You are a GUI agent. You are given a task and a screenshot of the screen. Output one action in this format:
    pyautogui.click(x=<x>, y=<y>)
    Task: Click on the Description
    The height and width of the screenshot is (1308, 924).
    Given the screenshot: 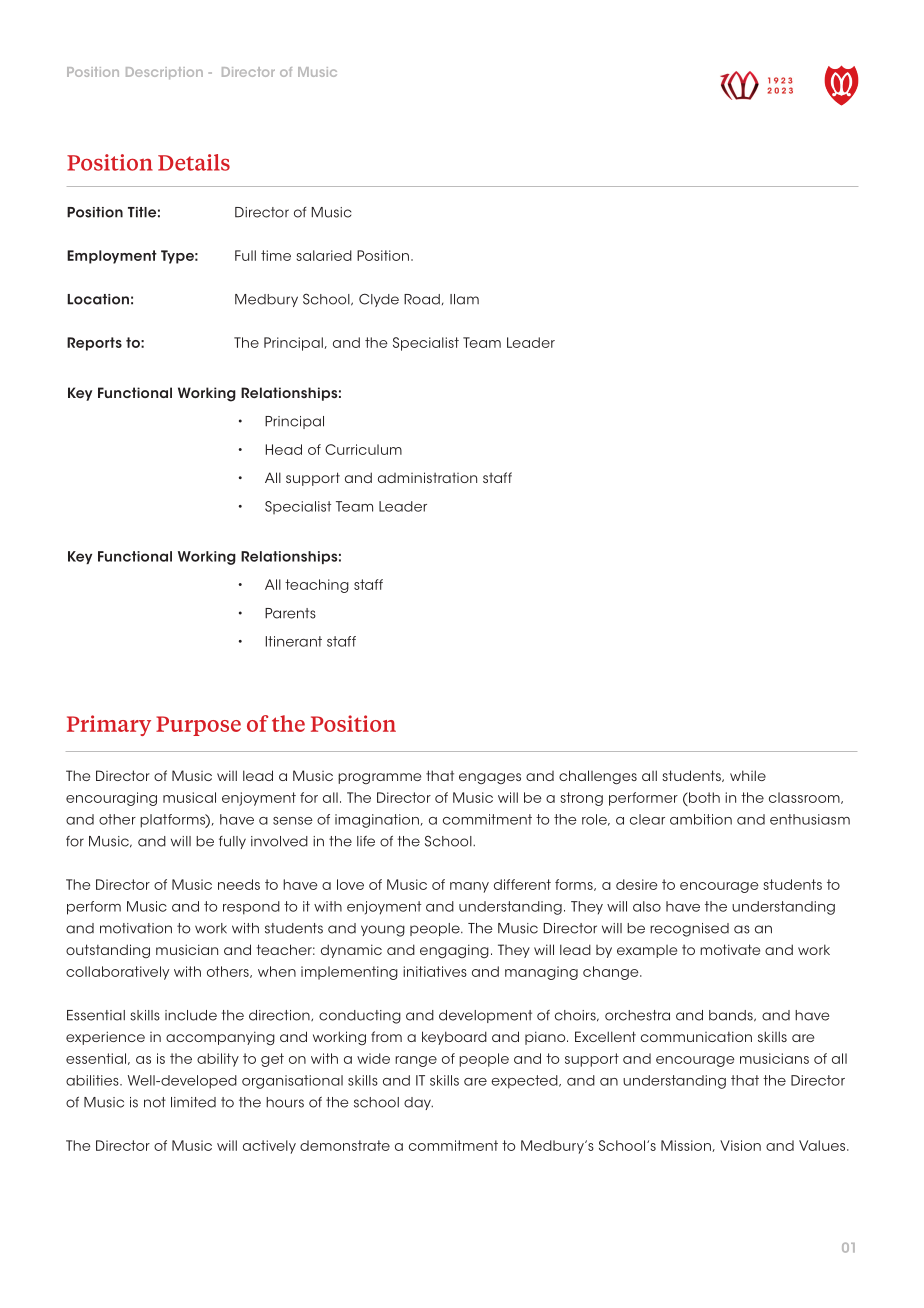 What is the action you would take?
    pyautogui.click(x=164, y=73)
